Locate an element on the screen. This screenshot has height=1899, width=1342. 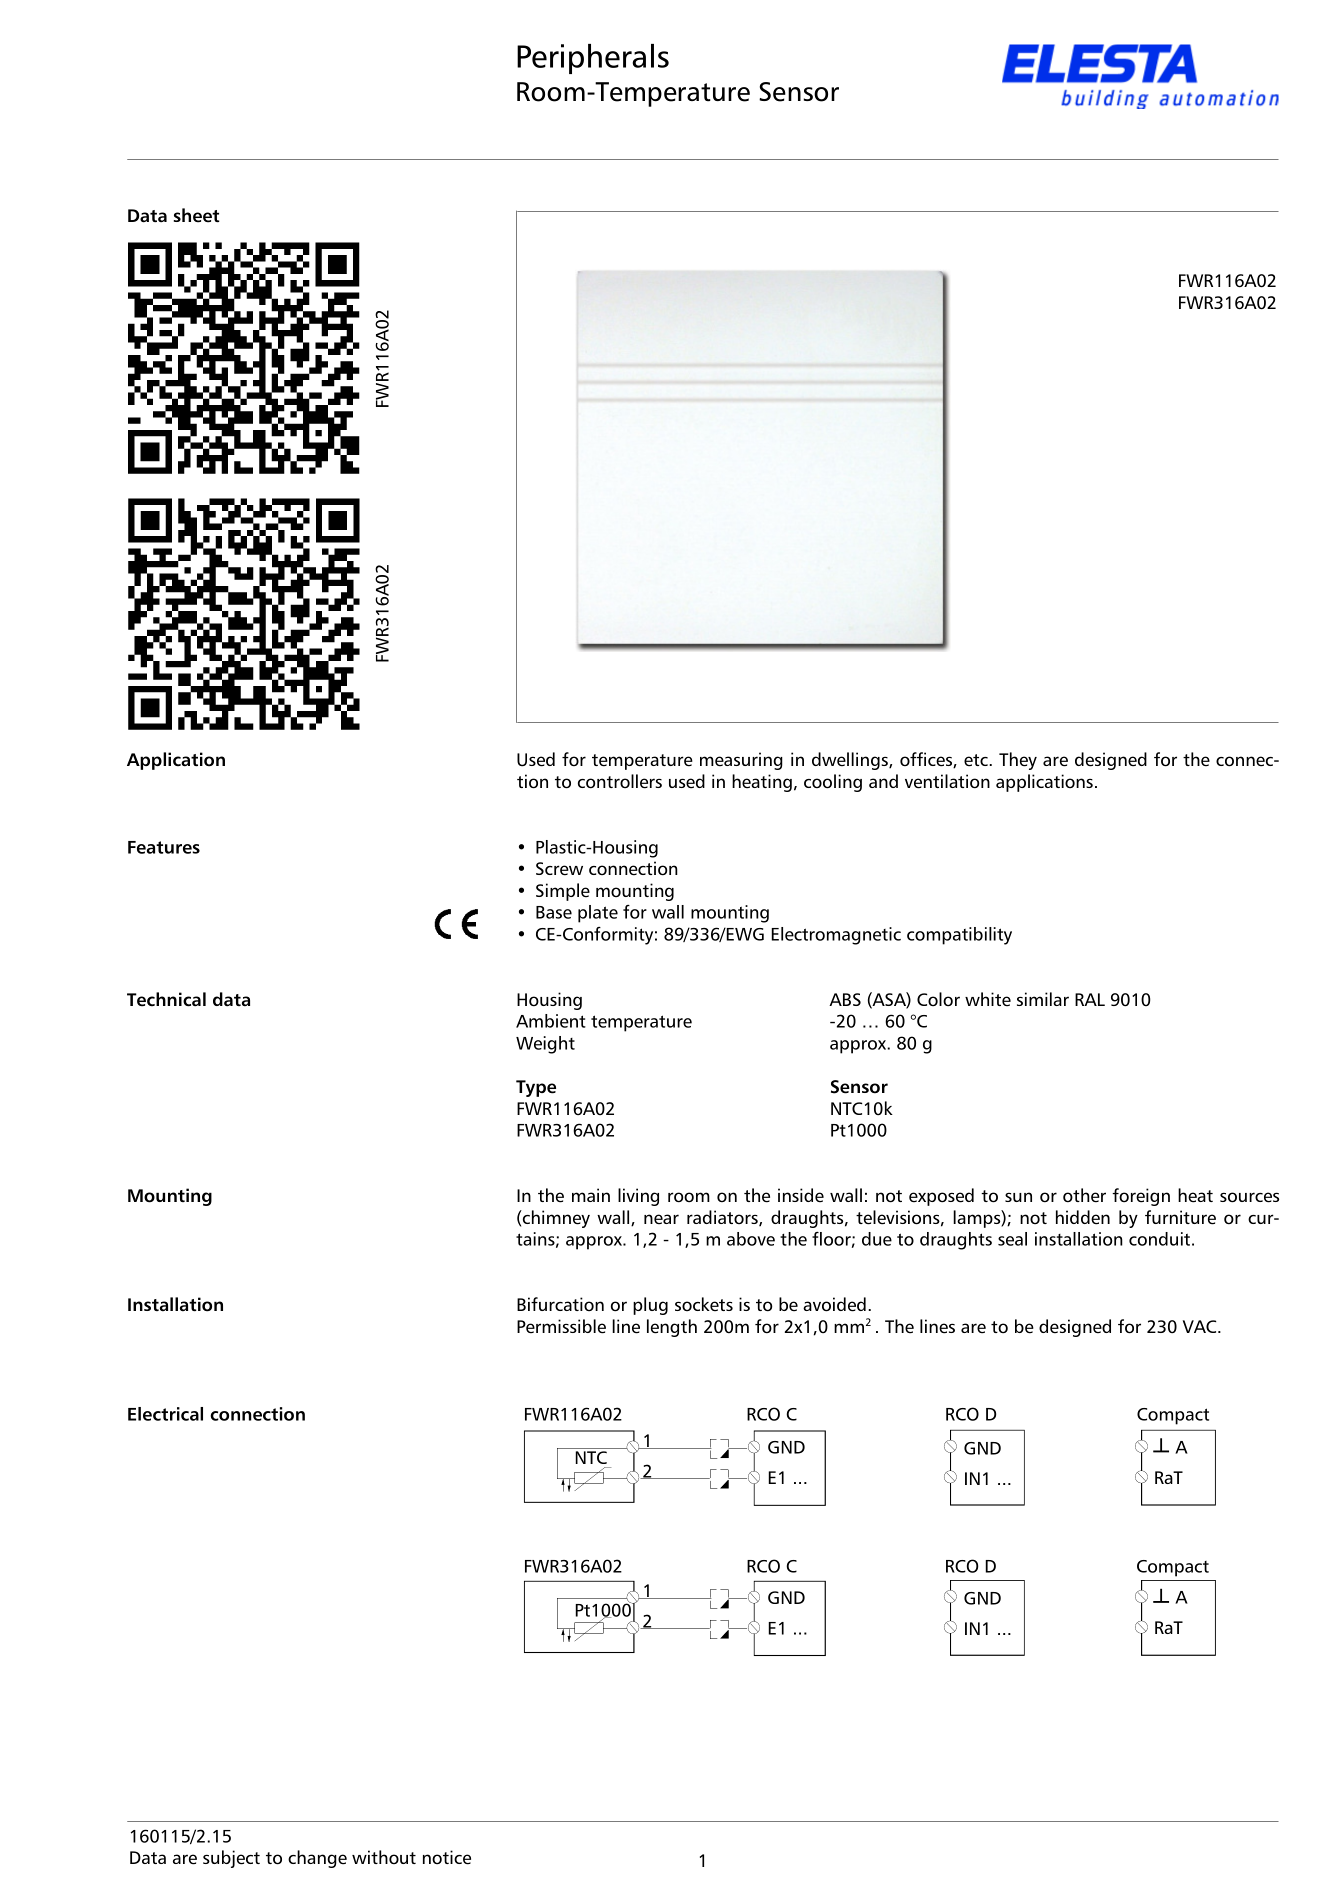
similar is located at coordinates (1043, 999).
